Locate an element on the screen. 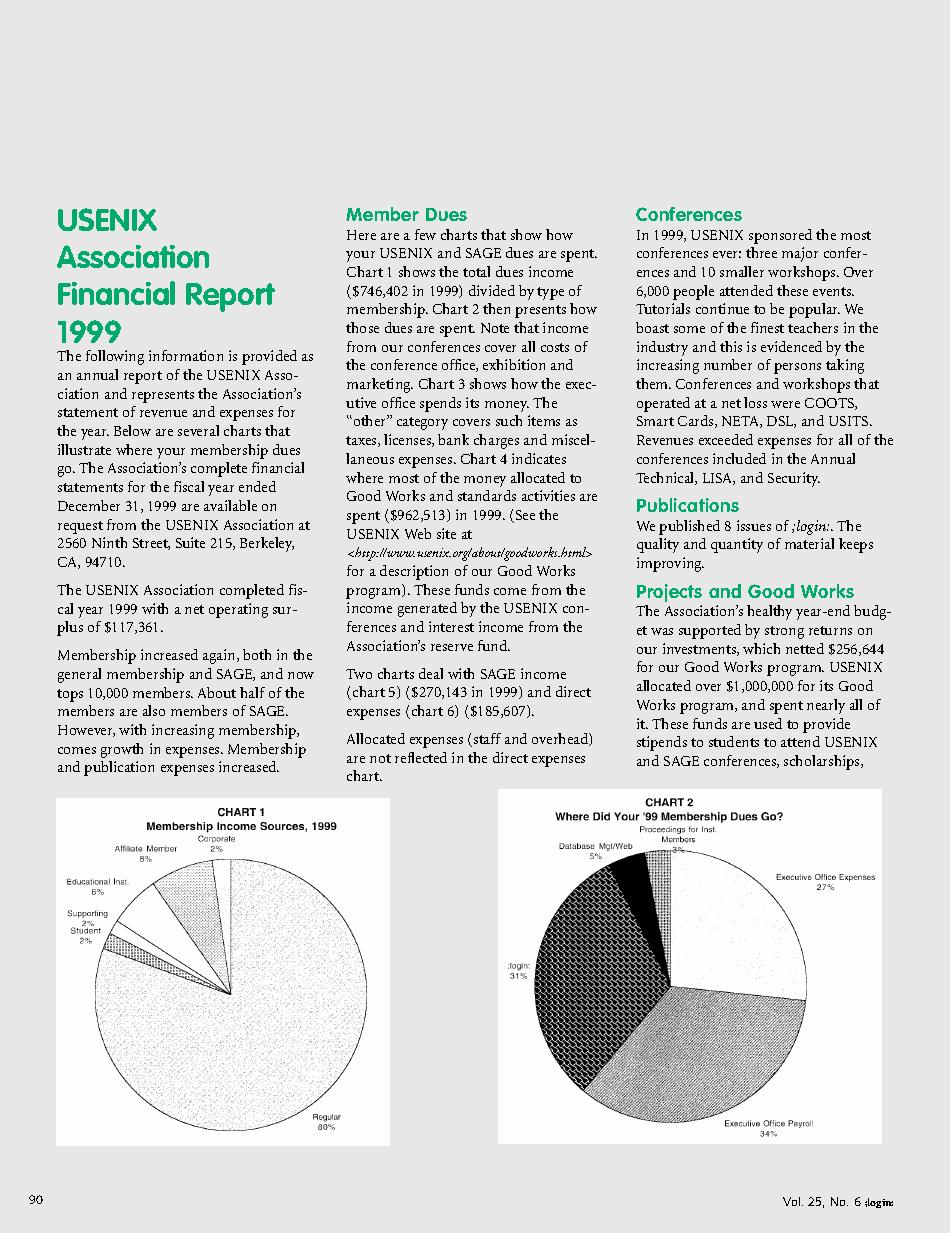 Image resolution: width=952 pixels, height=1233 pixels. staff is located at coordinates (487, 738).
